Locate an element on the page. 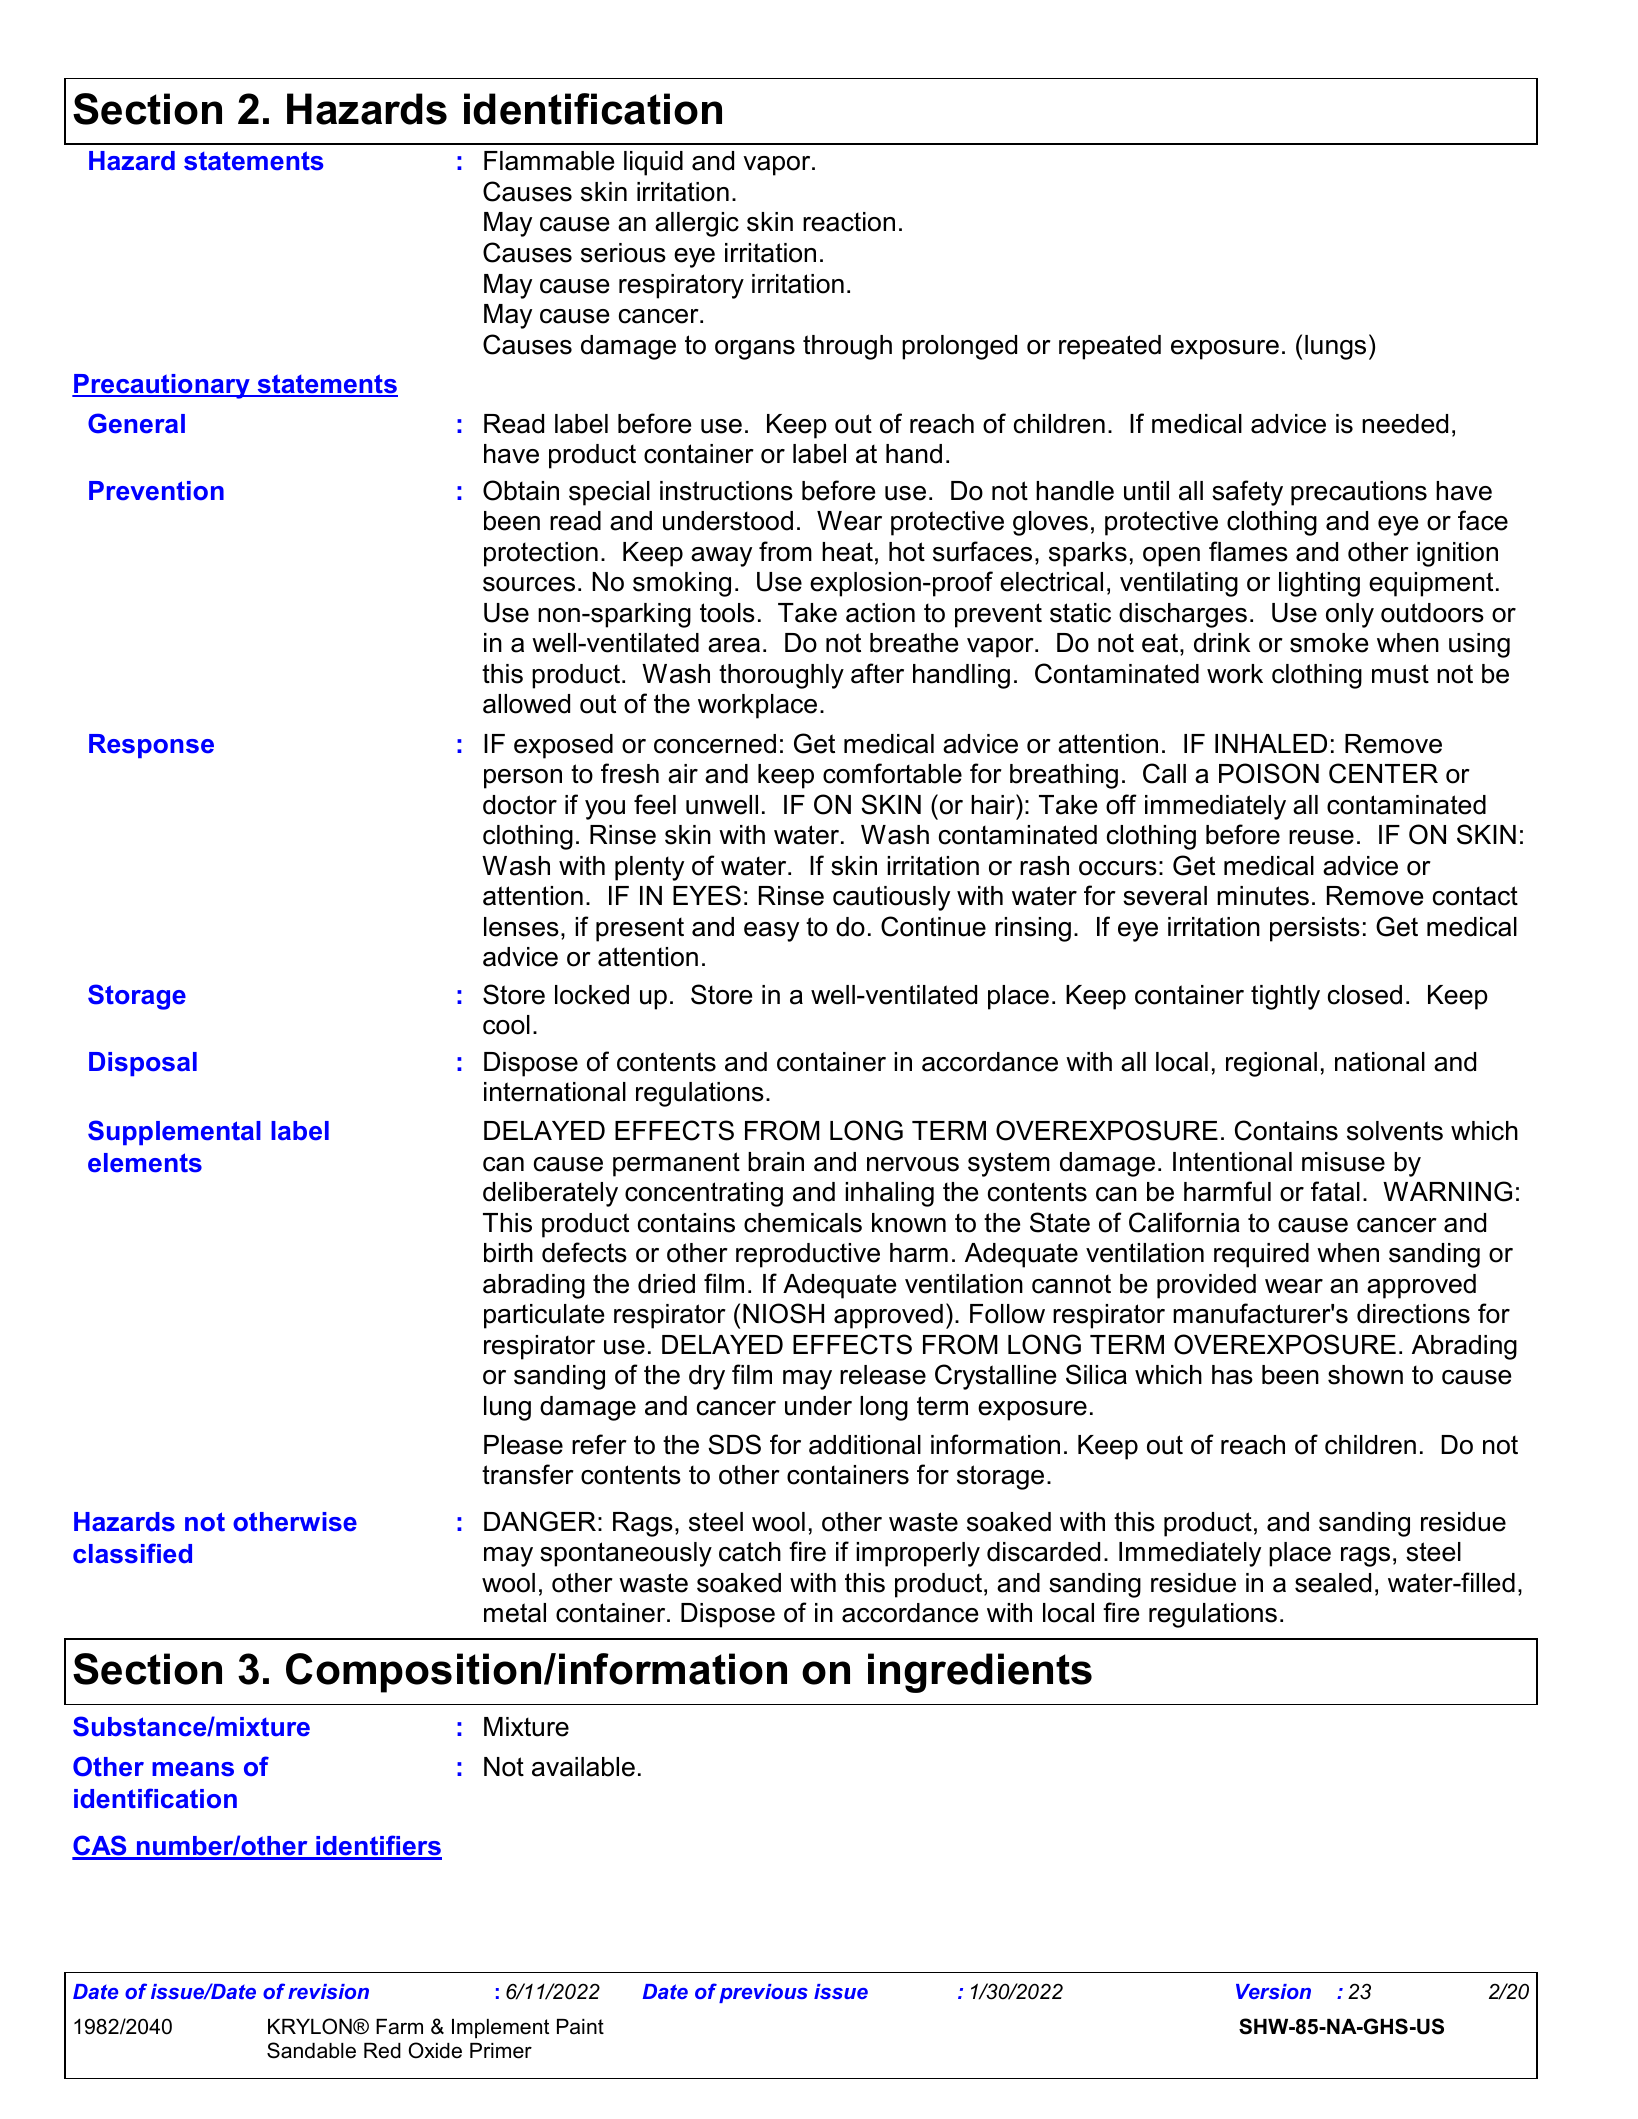  brain is located at coordinates (776, 1162).
